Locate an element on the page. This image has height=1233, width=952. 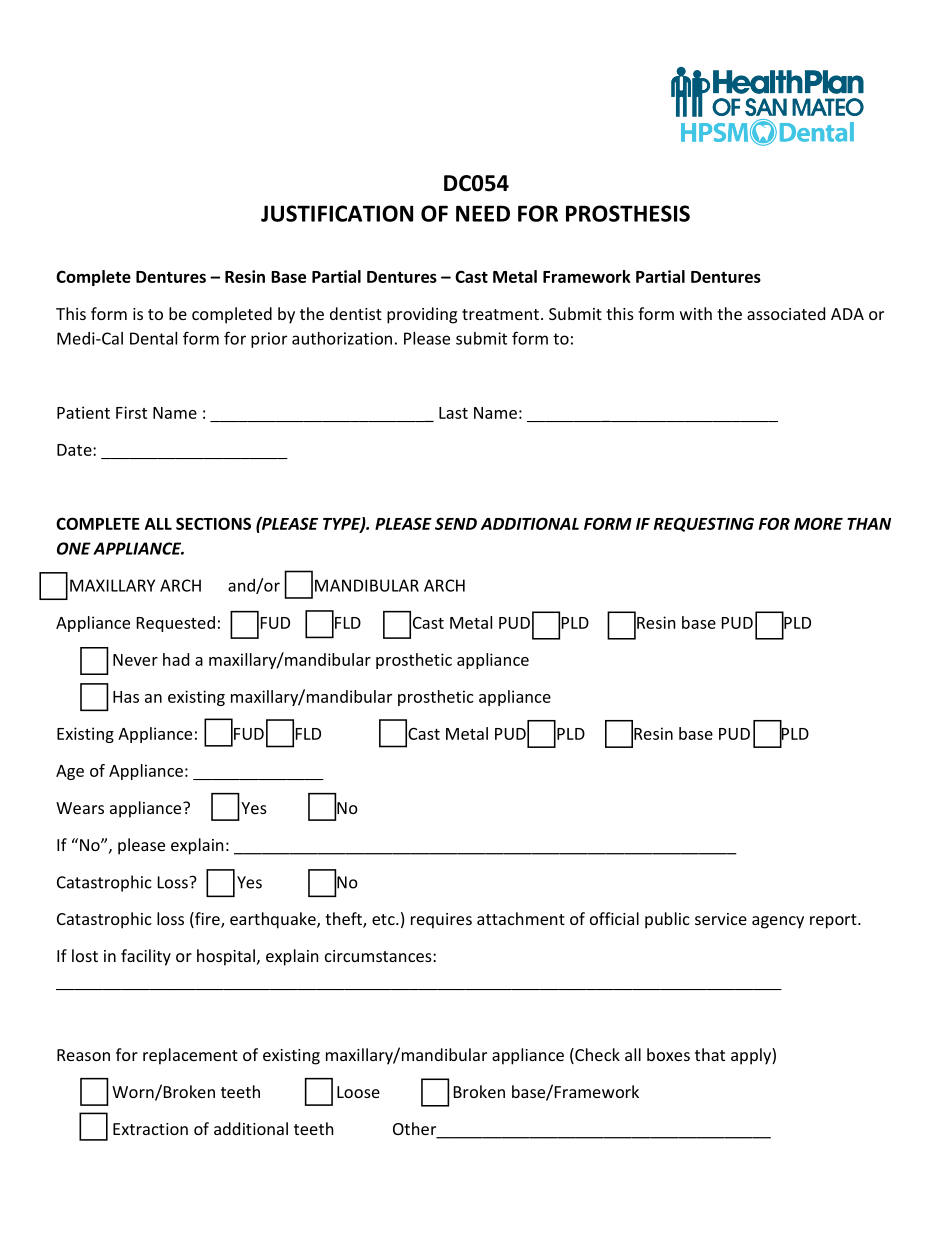
requires is located at coordinates (441, 921).
